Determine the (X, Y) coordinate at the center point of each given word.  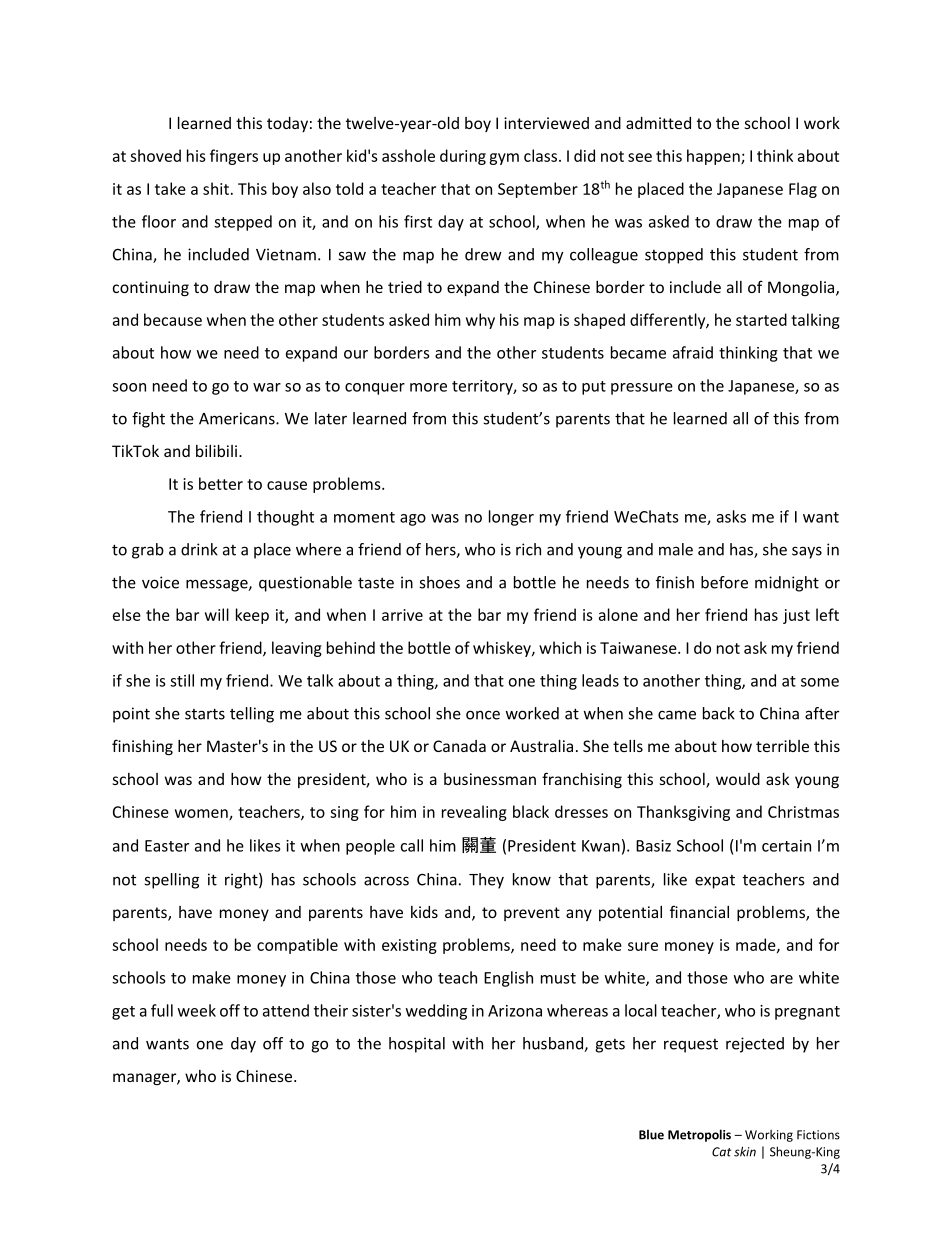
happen (714, 157)
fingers (234, 157)
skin (745, 1151)
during (463, 157)
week (197, 1010)
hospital (417, 1045)
